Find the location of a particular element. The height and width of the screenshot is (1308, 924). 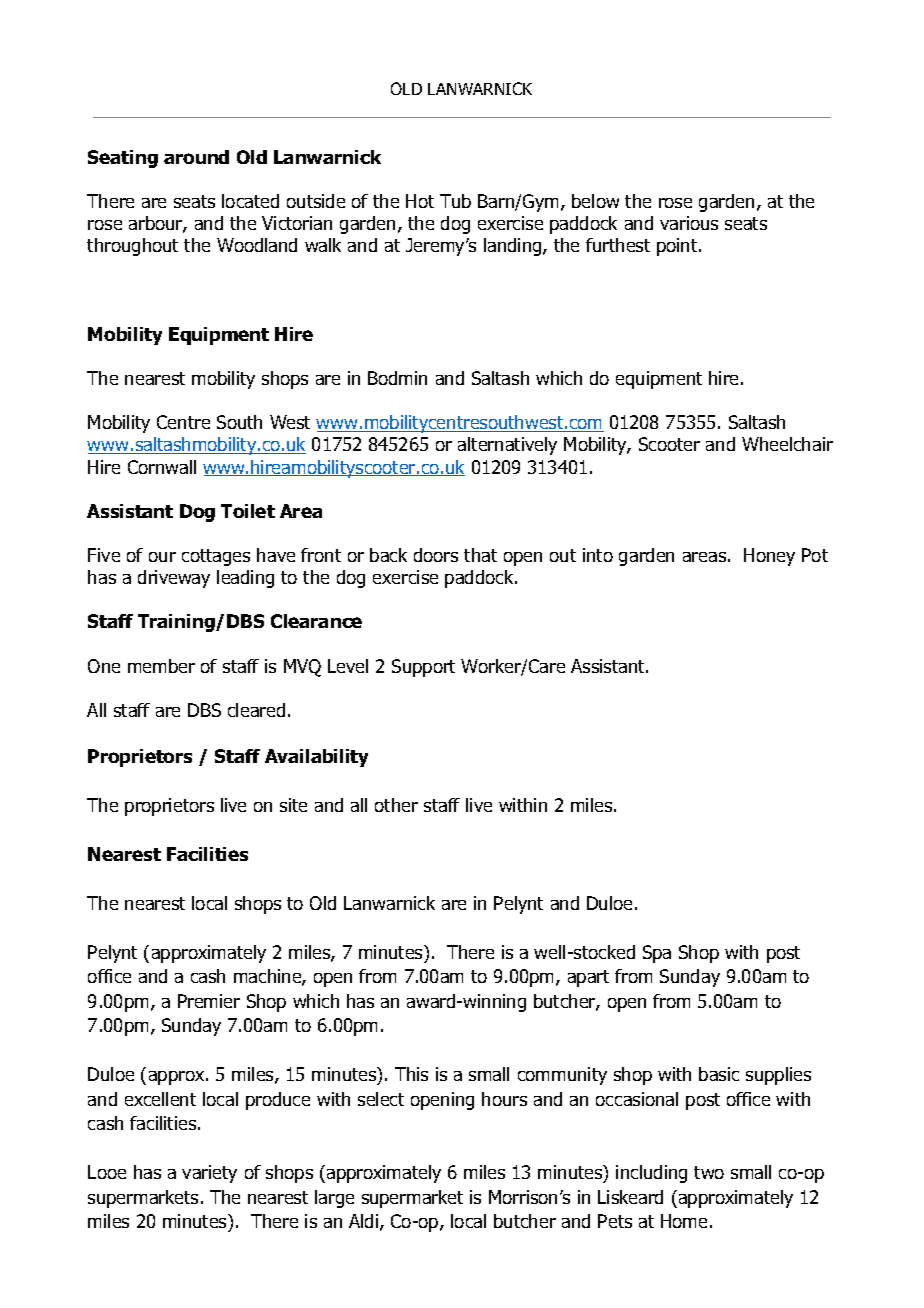

member is located at coordinates (161, 666).
